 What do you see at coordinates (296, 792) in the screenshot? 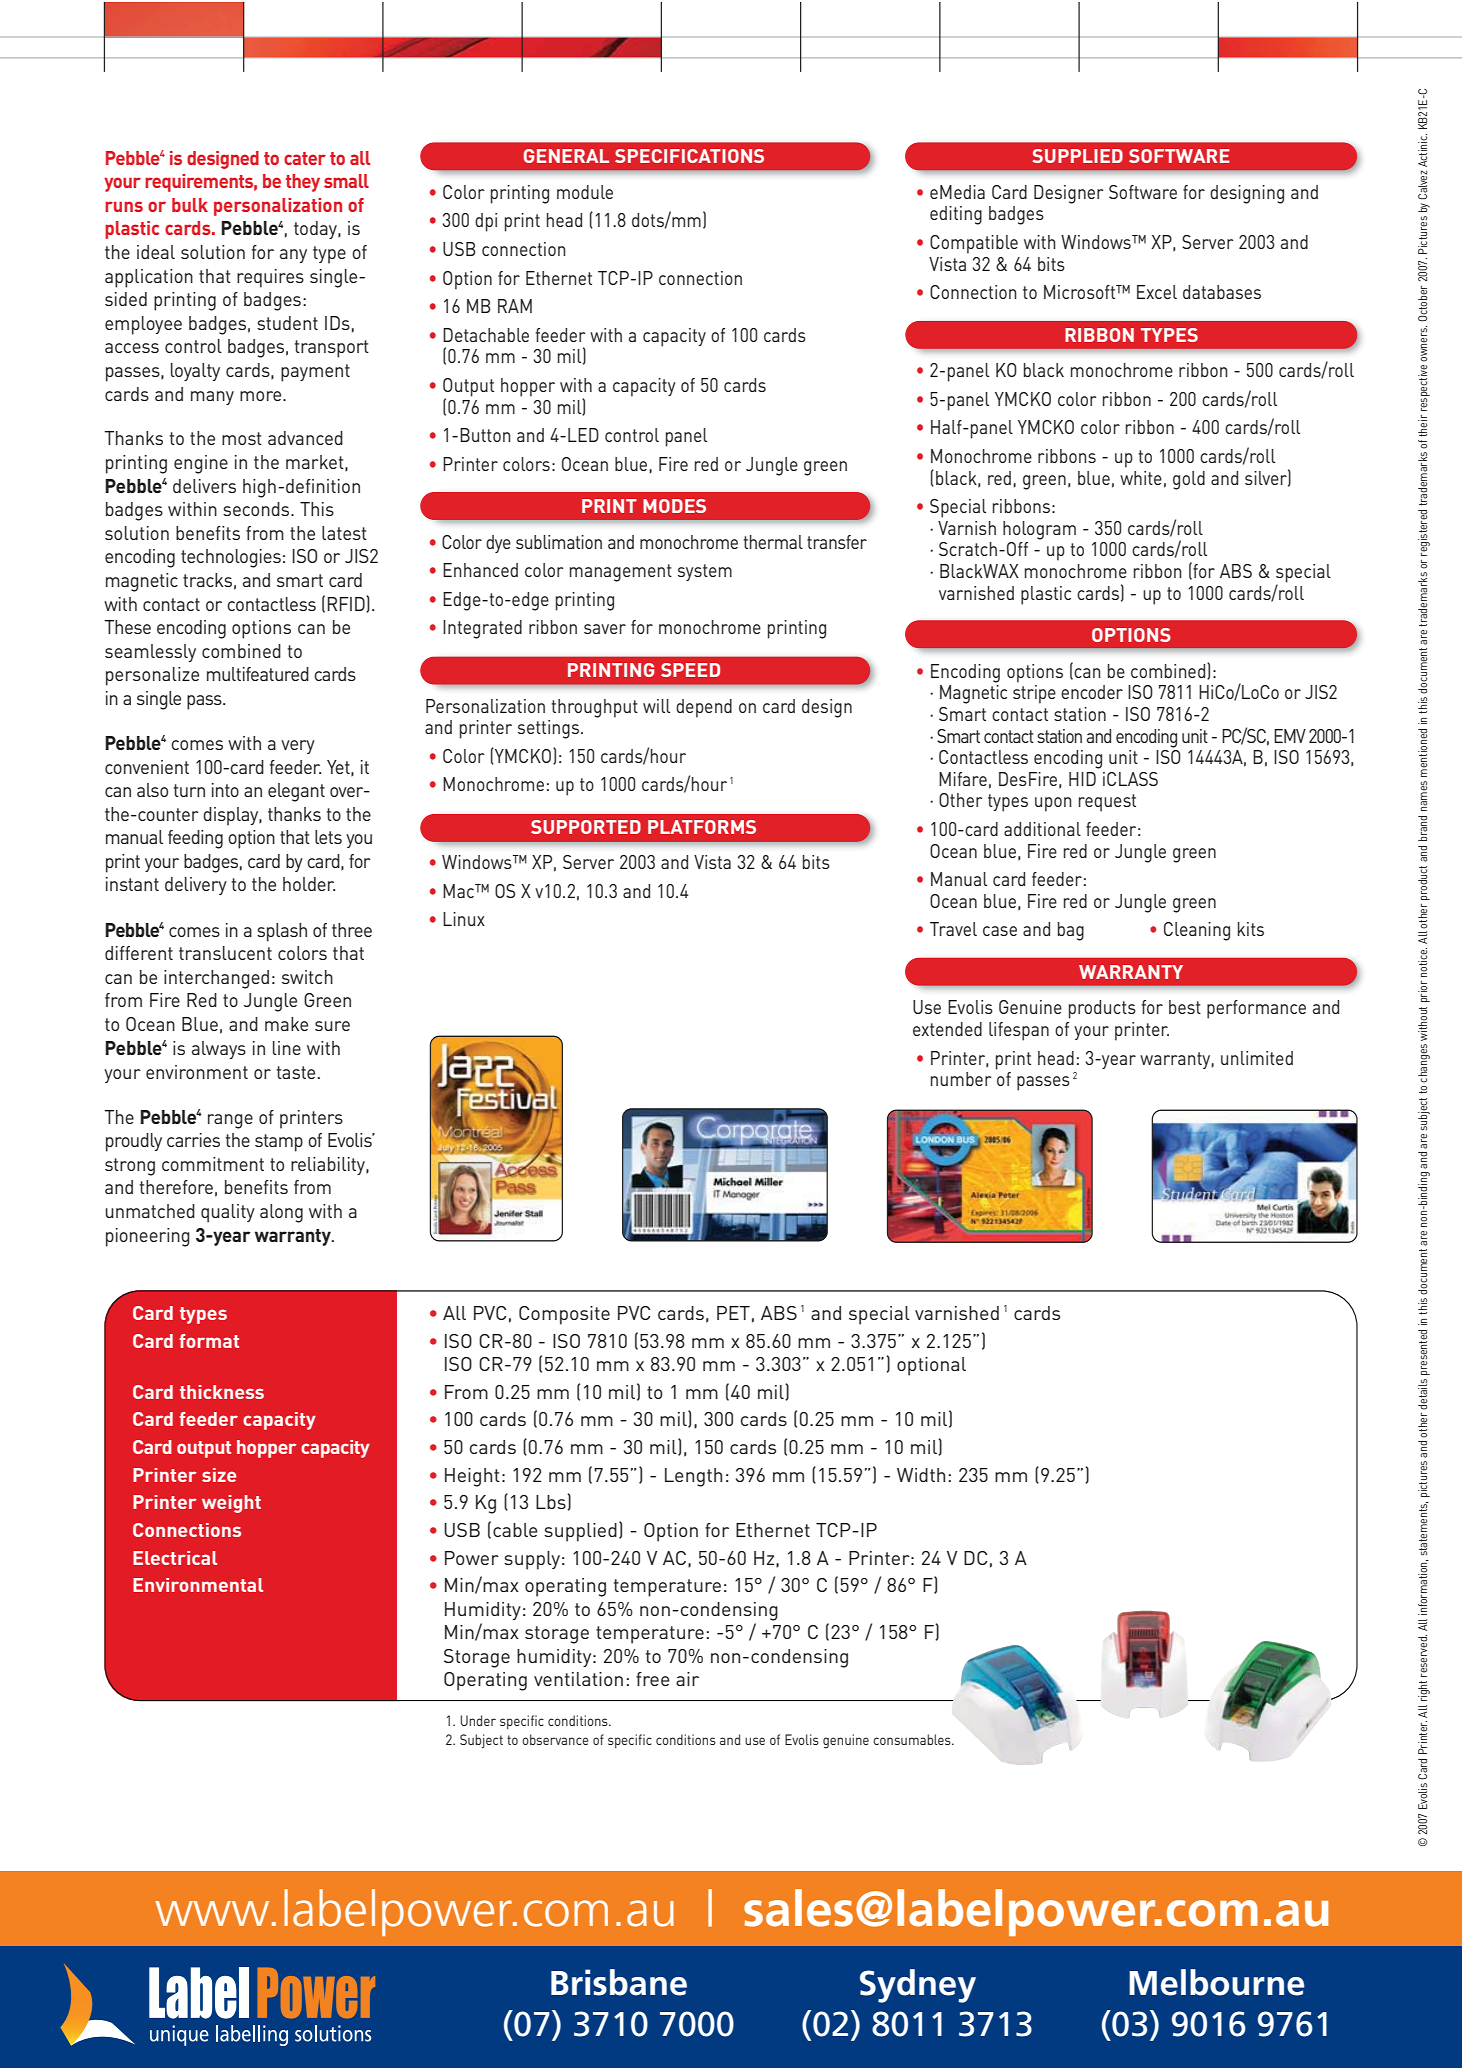
I see `elegant` at bounding box center [296, 792].
